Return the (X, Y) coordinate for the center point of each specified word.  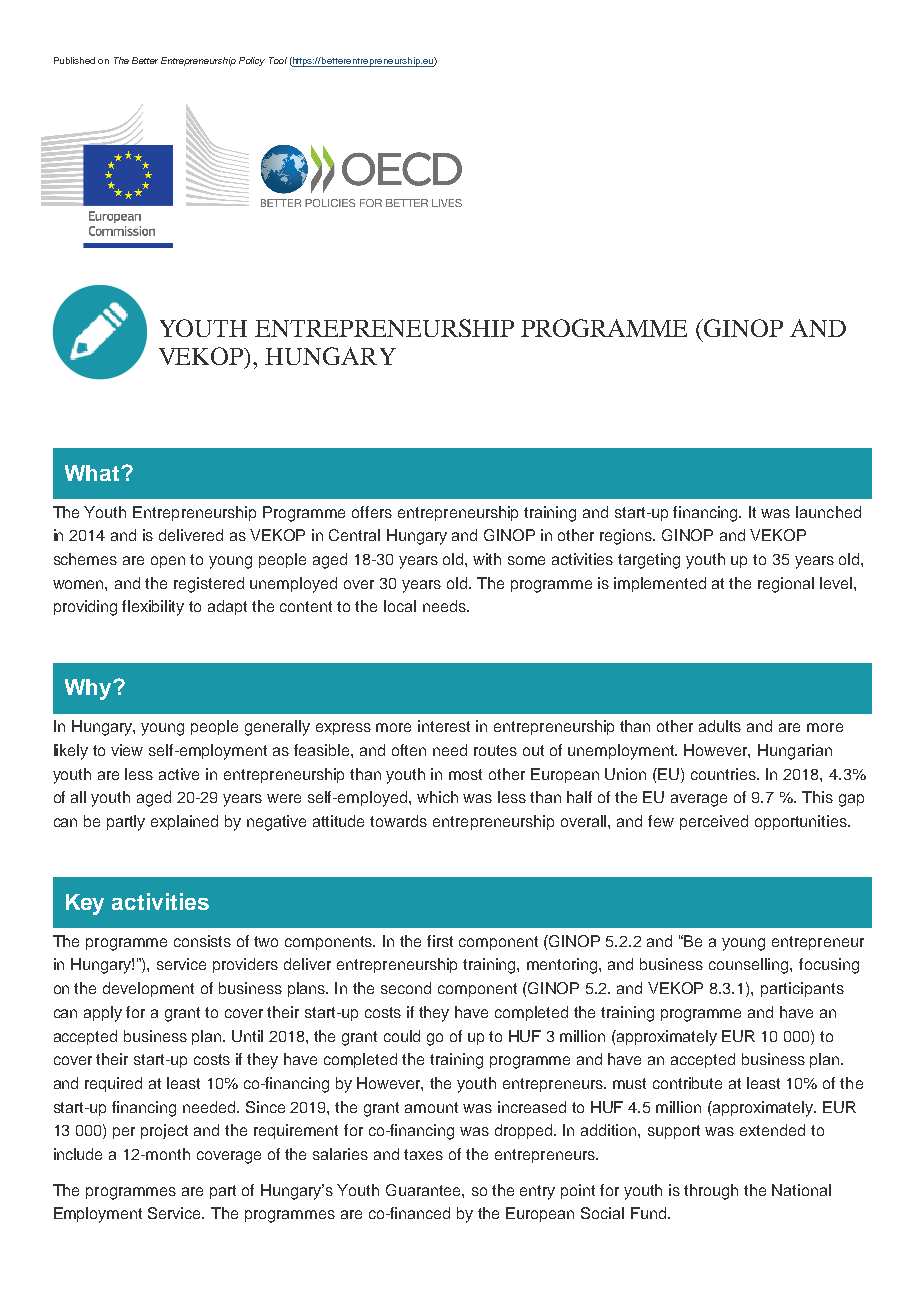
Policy (252, 61)
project (164, 1131)
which (437, 797)
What (93, 473)
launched (828, 512)
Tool (278, 60)
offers (372, 512)
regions (627, 537)
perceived (714, 822)
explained (184, 822)
